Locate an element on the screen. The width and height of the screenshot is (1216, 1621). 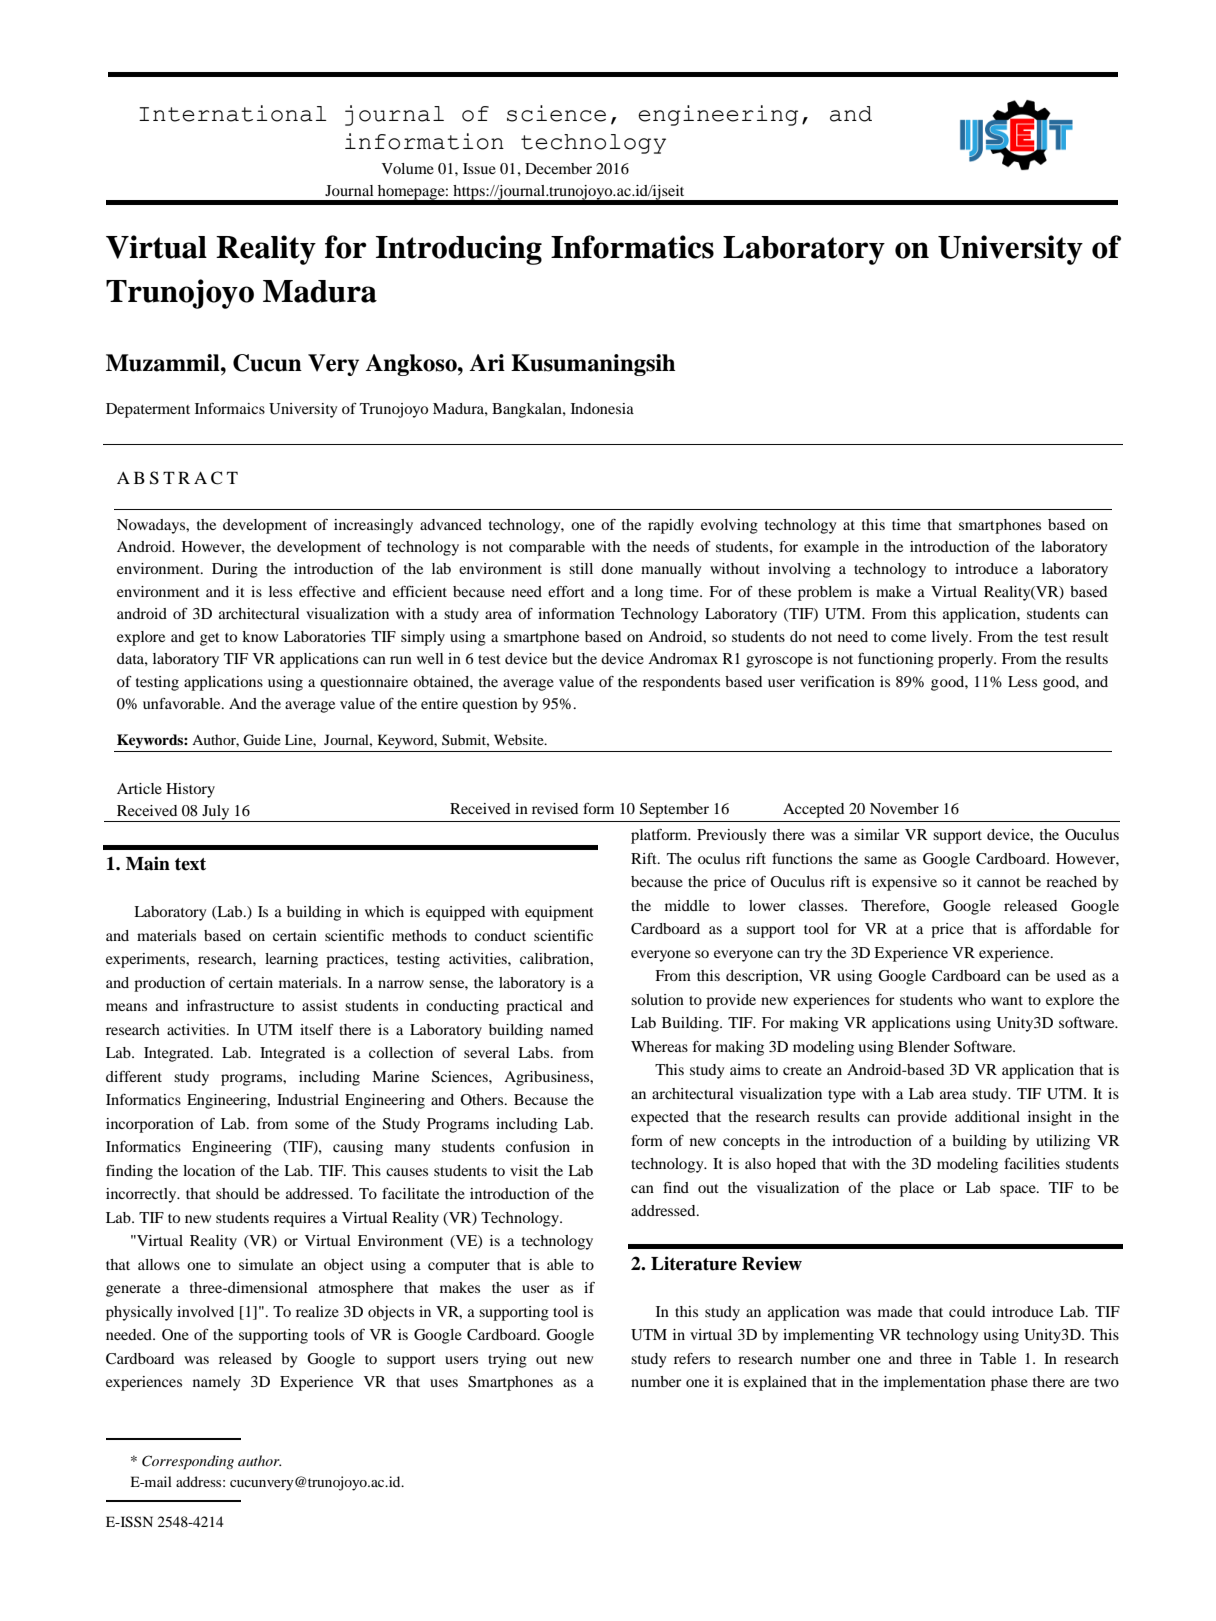
September is located at coordinates (674, 810).
